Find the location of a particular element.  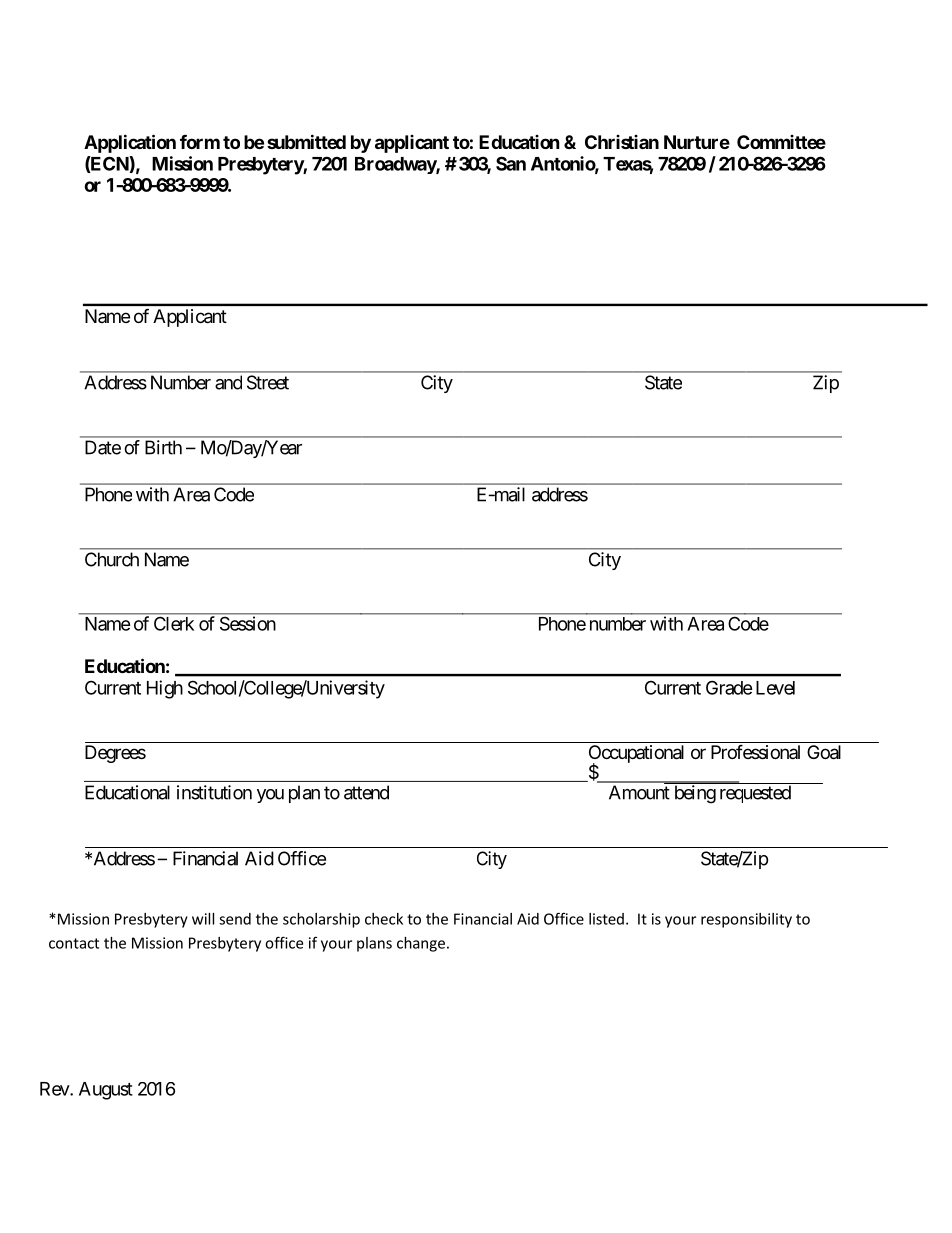

August is located at coordinates (106, 1091).
